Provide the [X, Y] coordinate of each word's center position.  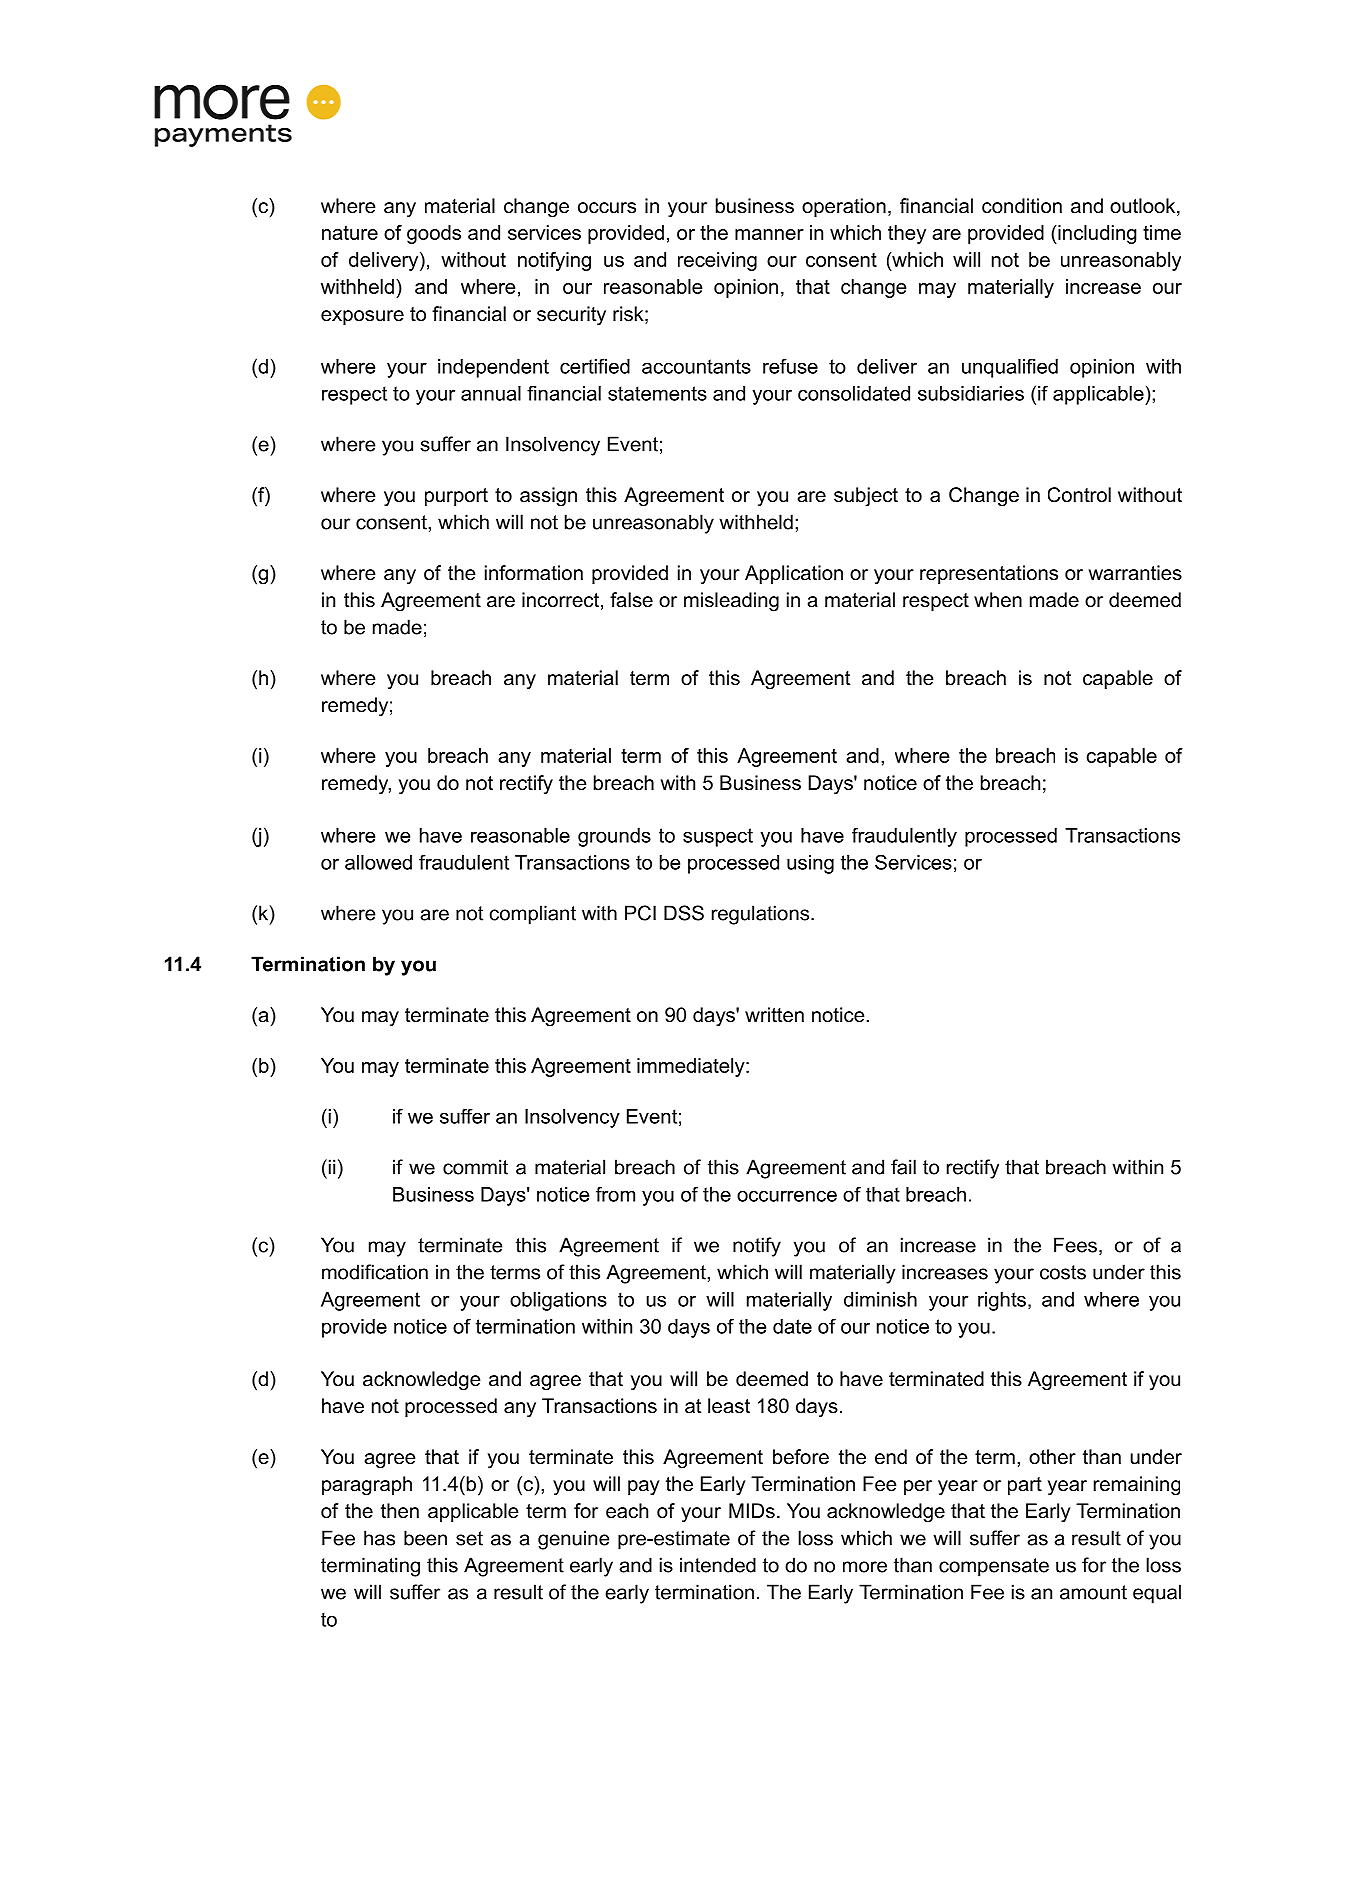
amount [1093, 1592]
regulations [760, 915]
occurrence [787, 1196]
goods [434, 234]
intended [718, 1565]
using [810, 864]
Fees [1075, 1245]
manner [769, 234]
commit [475, 1167]
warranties [1135, 573]
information [534, 573]
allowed [378, 862]
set [469, 1538]
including [1096, 234]
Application [794, 574]
